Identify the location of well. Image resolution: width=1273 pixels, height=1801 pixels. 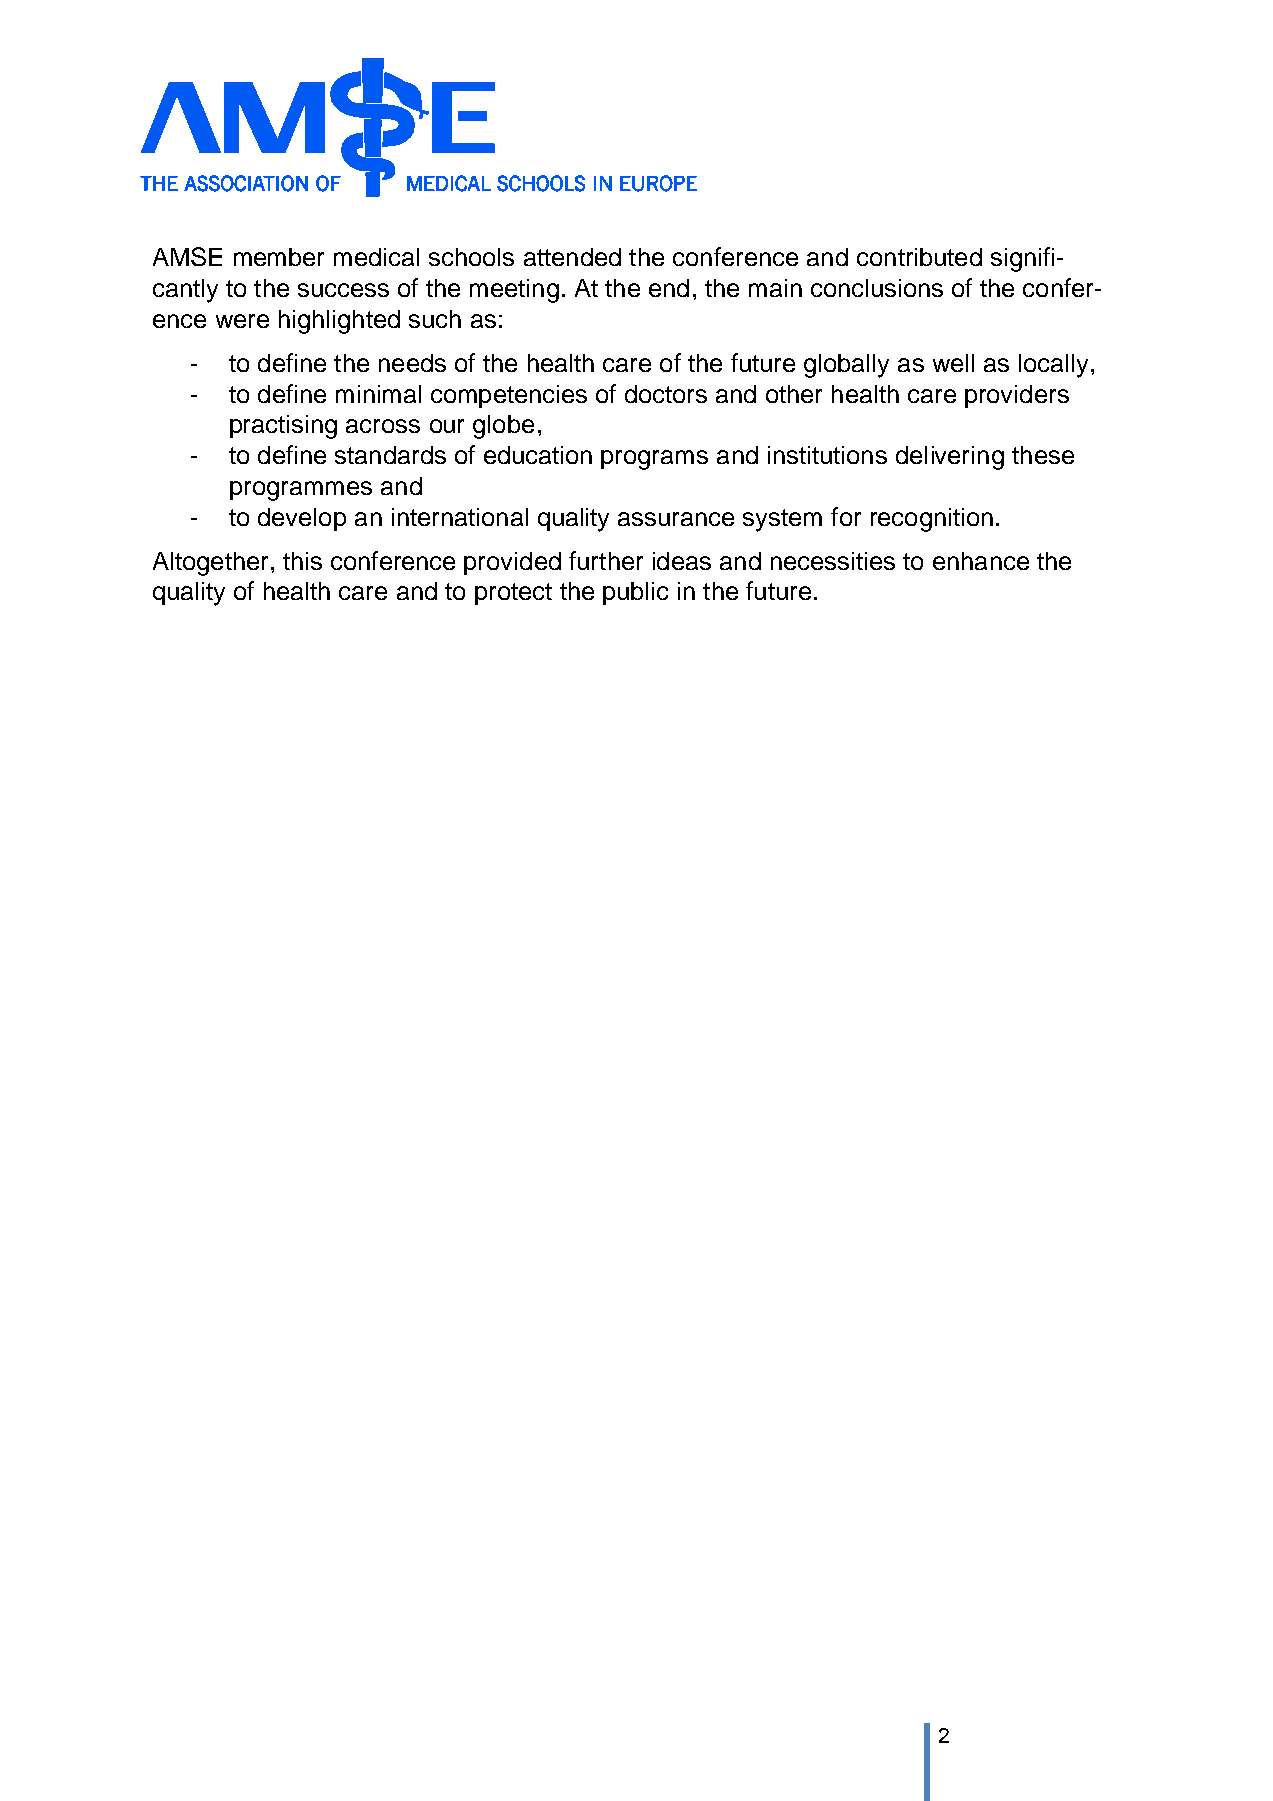
(953, 363).
